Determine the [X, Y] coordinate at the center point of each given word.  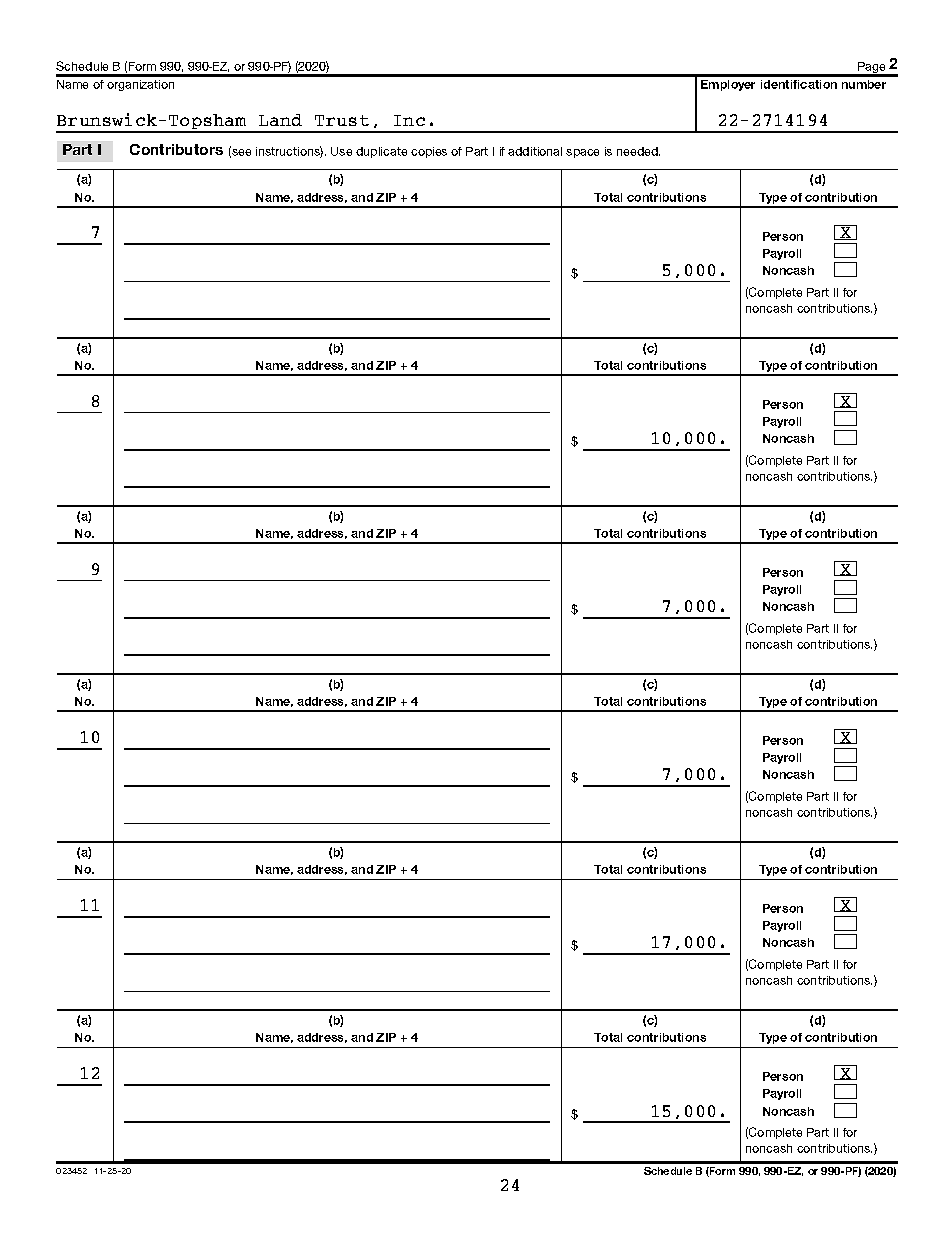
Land [280, 120]
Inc [409, 120]
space [582, 153]
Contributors [176, 149]
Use [341, 151]
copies [429, 152]
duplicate [381, 152]
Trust [342, 120]
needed [638, 151]
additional [535, 151]
